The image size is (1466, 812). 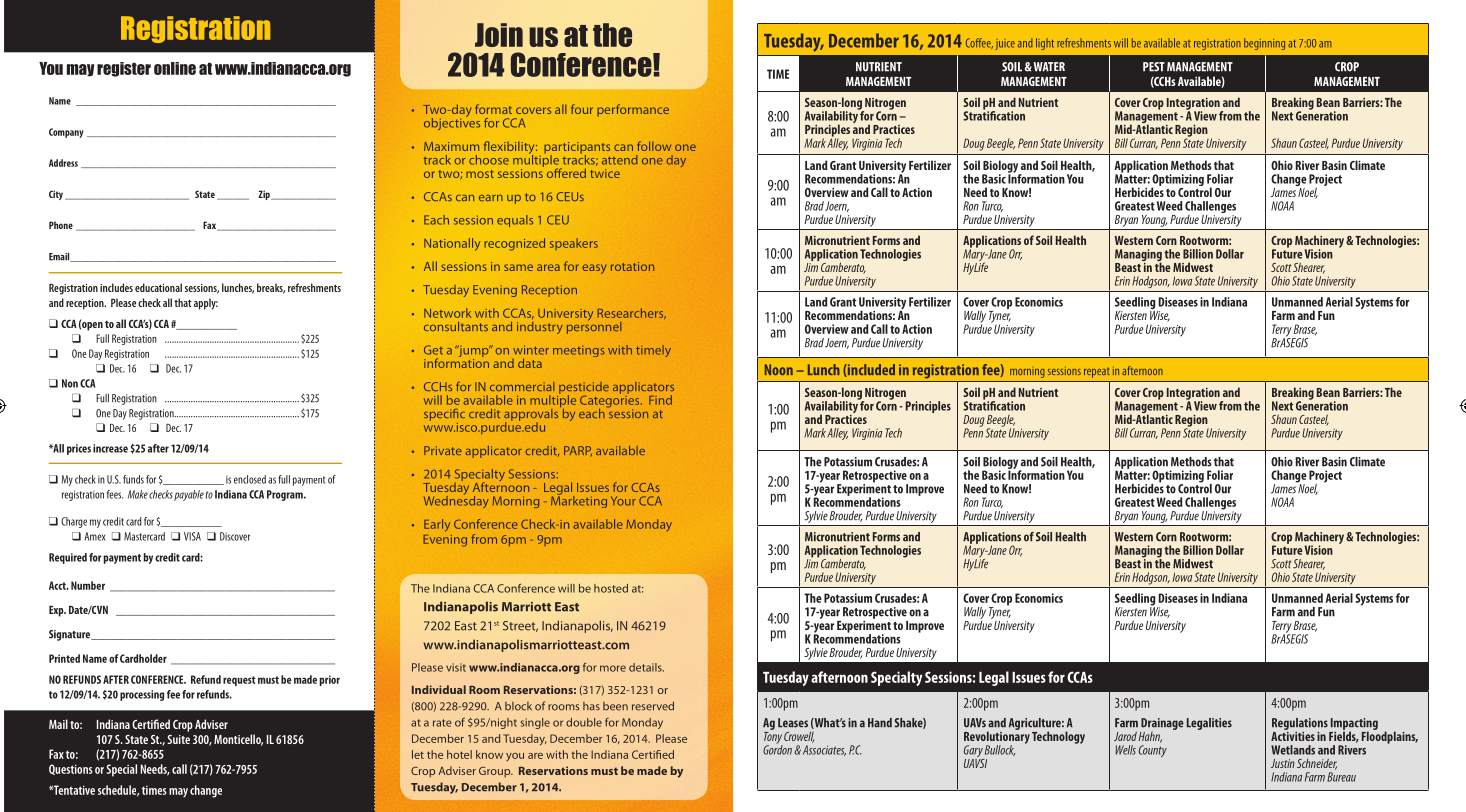 What do you see at coordinates (777, 749) in the screenshot?
I see `Gordon` at bounding box center [777, 749].
